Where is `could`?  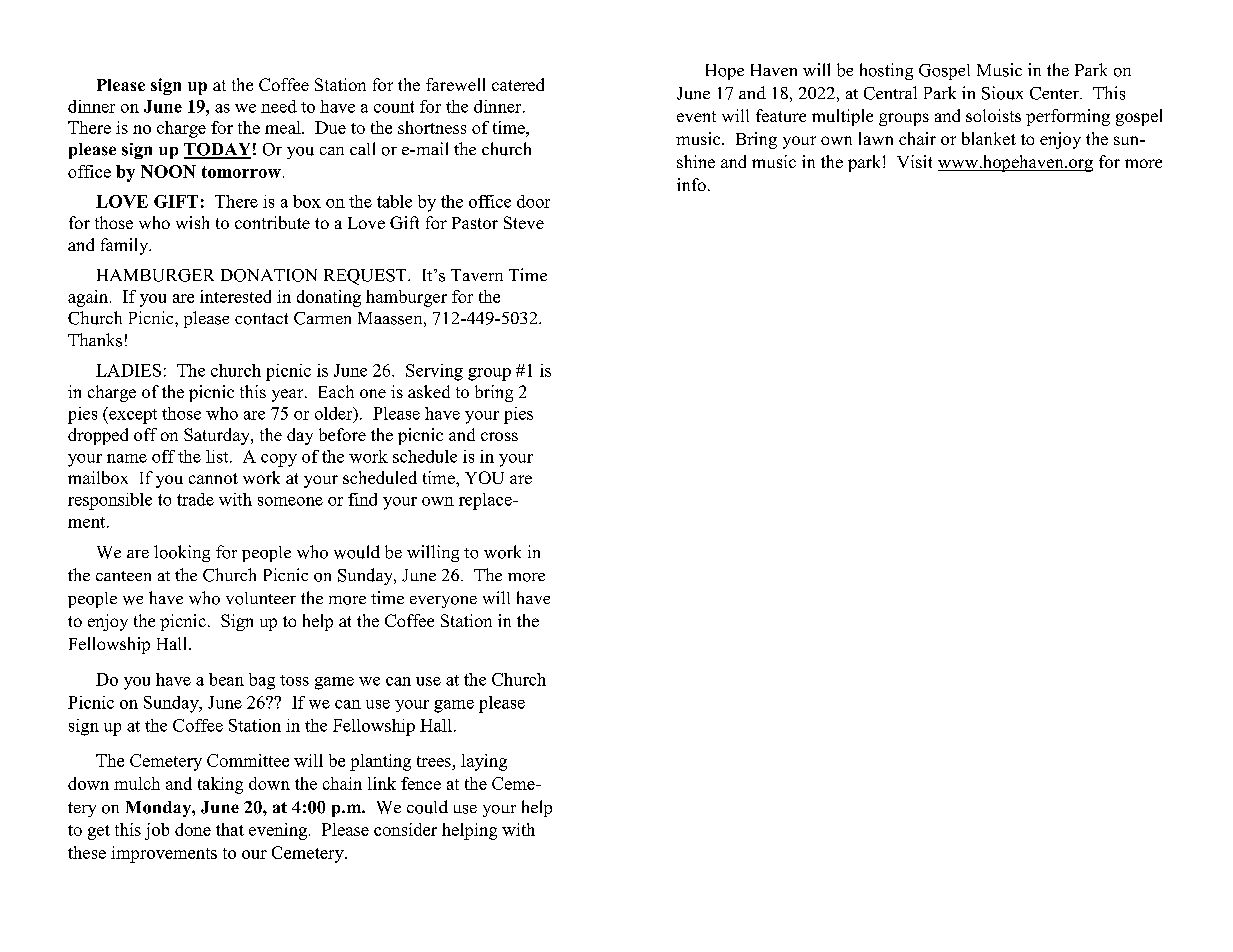 could is located at coordinates (427, 807).
